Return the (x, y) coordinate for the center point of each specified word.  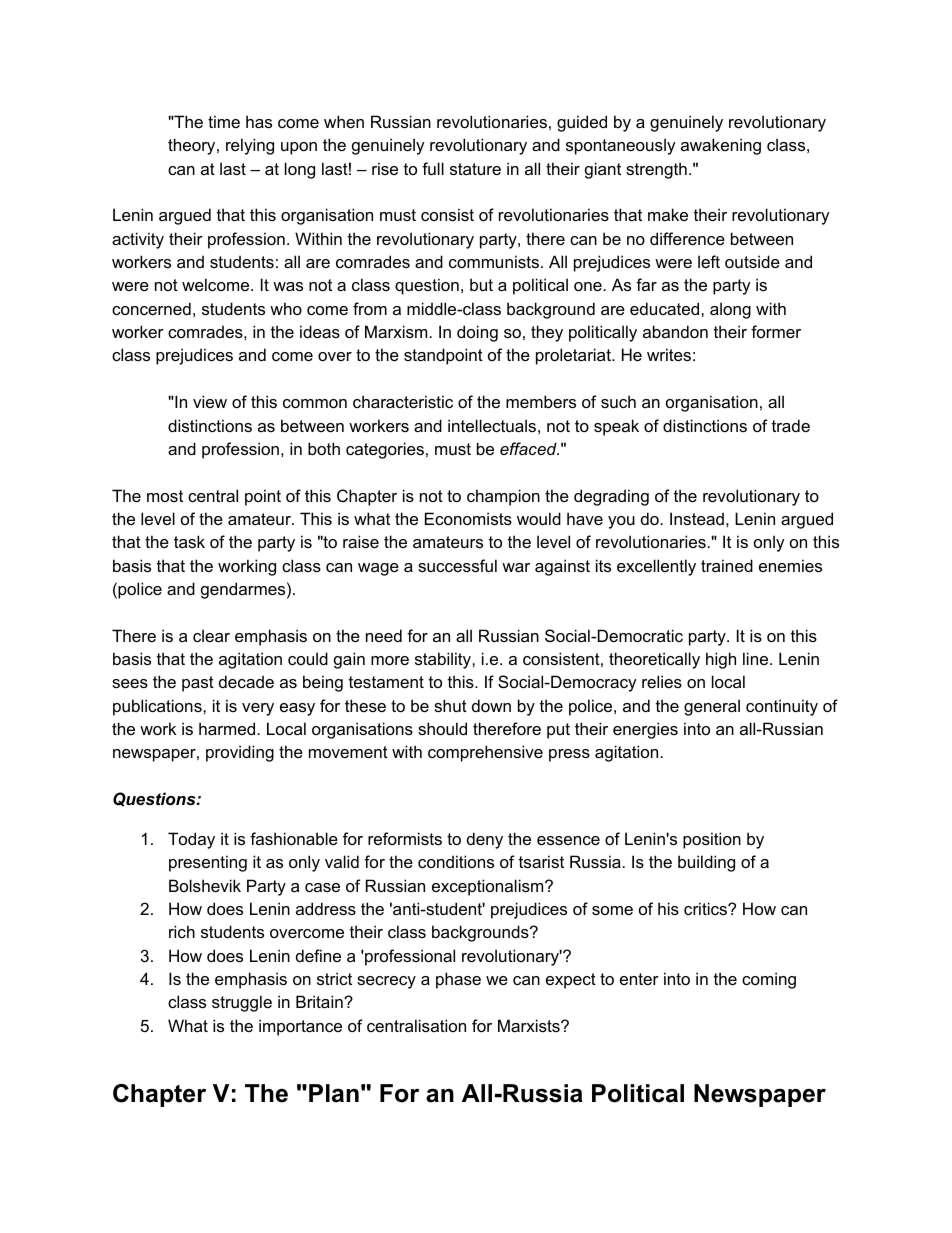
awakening (721, 146)
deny (485, 840)
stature (475, 169)
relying (250, 146)
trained (727, 565)
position (712, 840)
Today (191, 840)
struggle (242, 1003)
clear (211, 635)
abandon (675, 331)
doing (477, 333)
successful (457, 565)
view (210, 401)
